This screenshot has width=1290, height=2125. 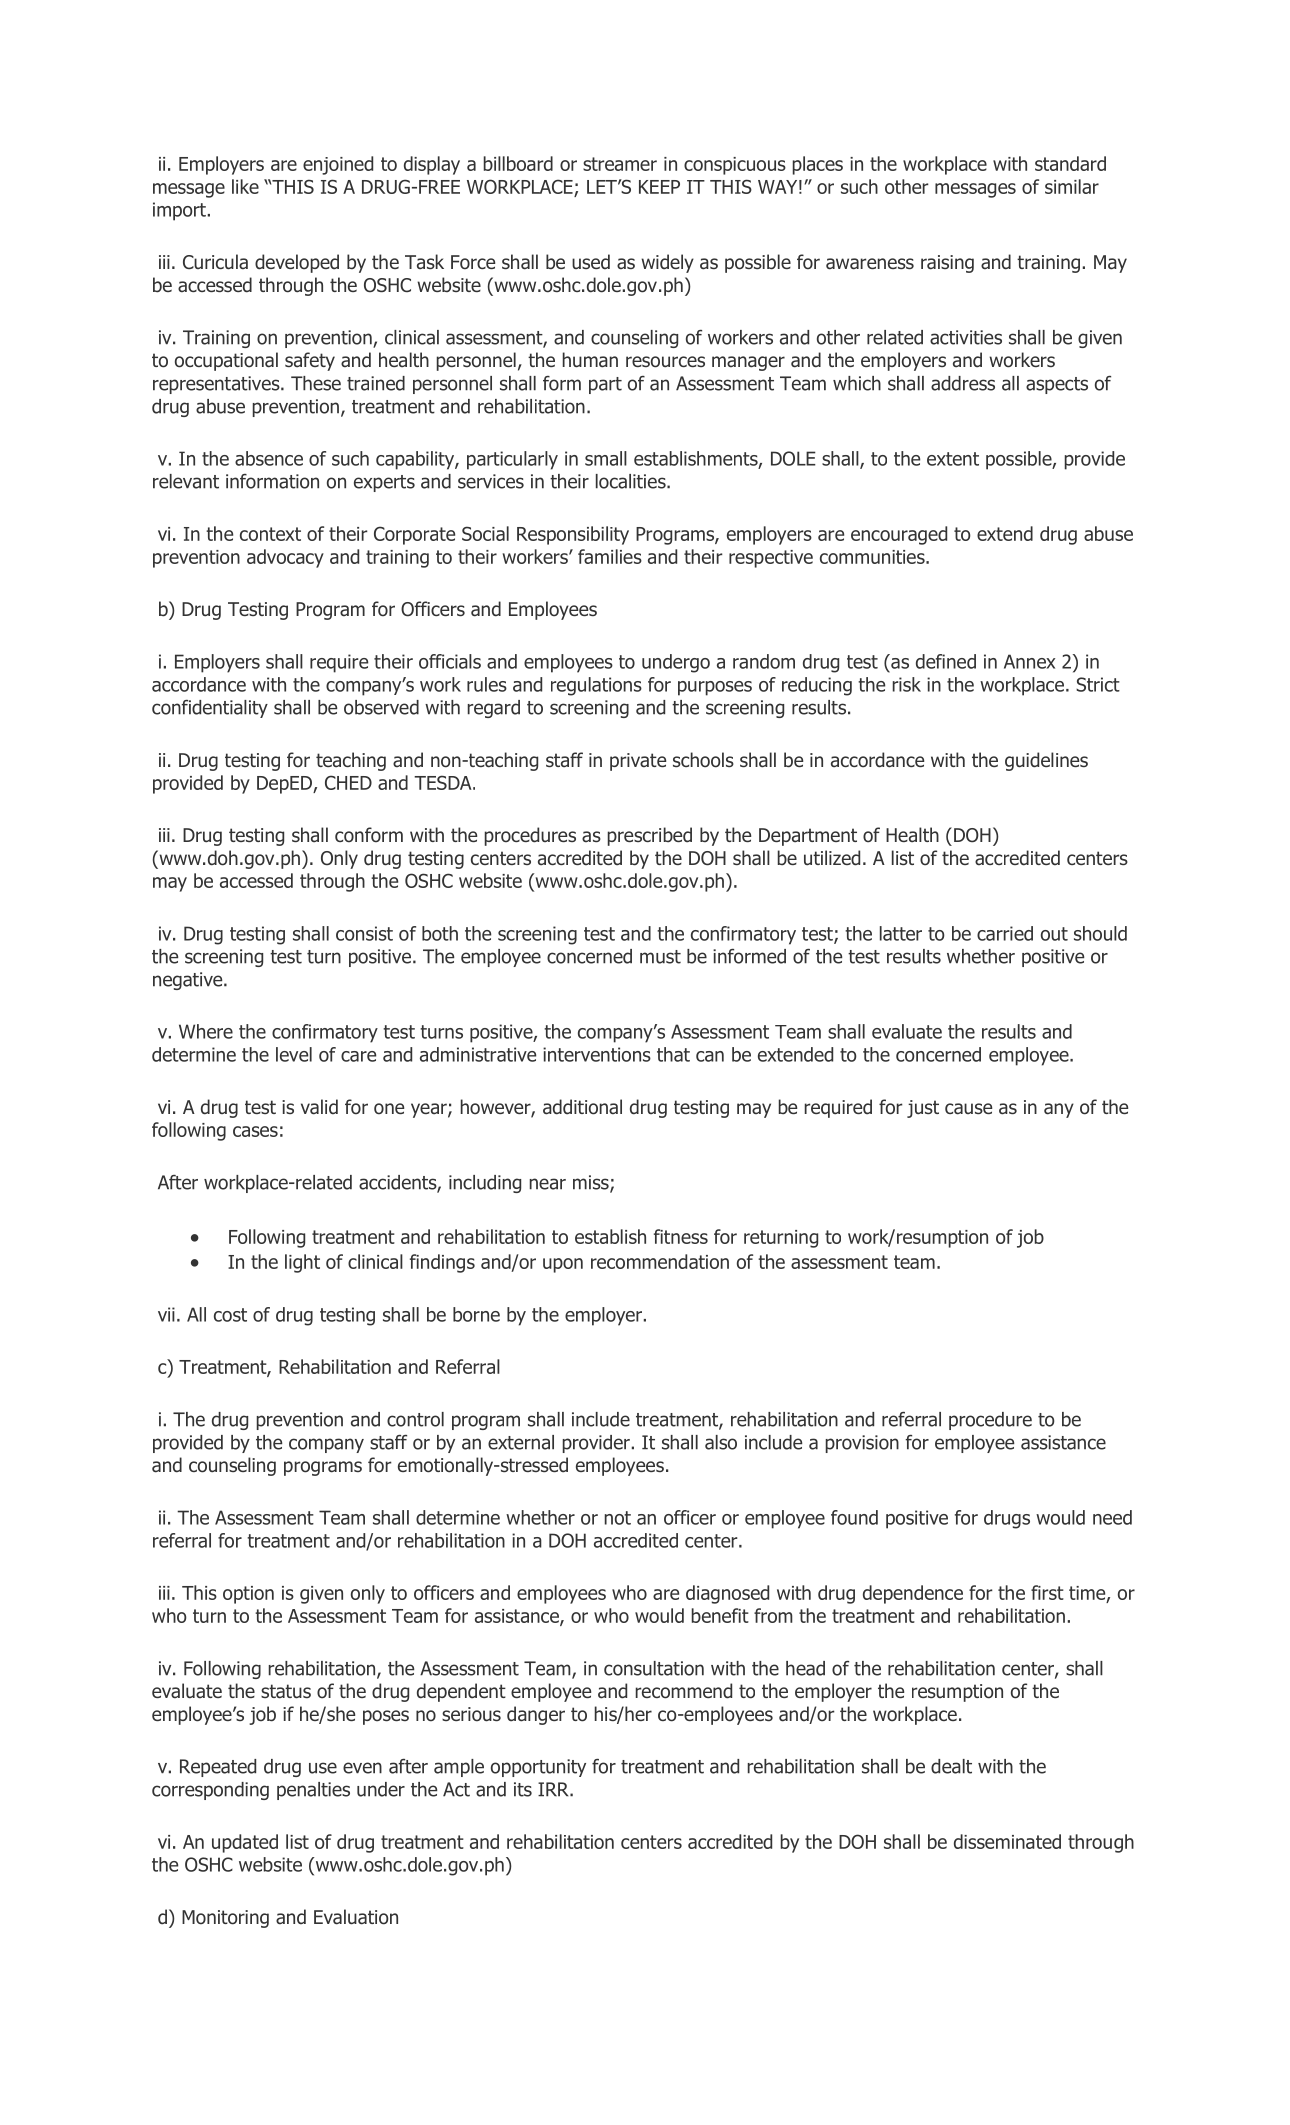 What do you see at coordinates (415, 1419) in the screenshot?
I see `control` at bounding box center [415, 1419].
